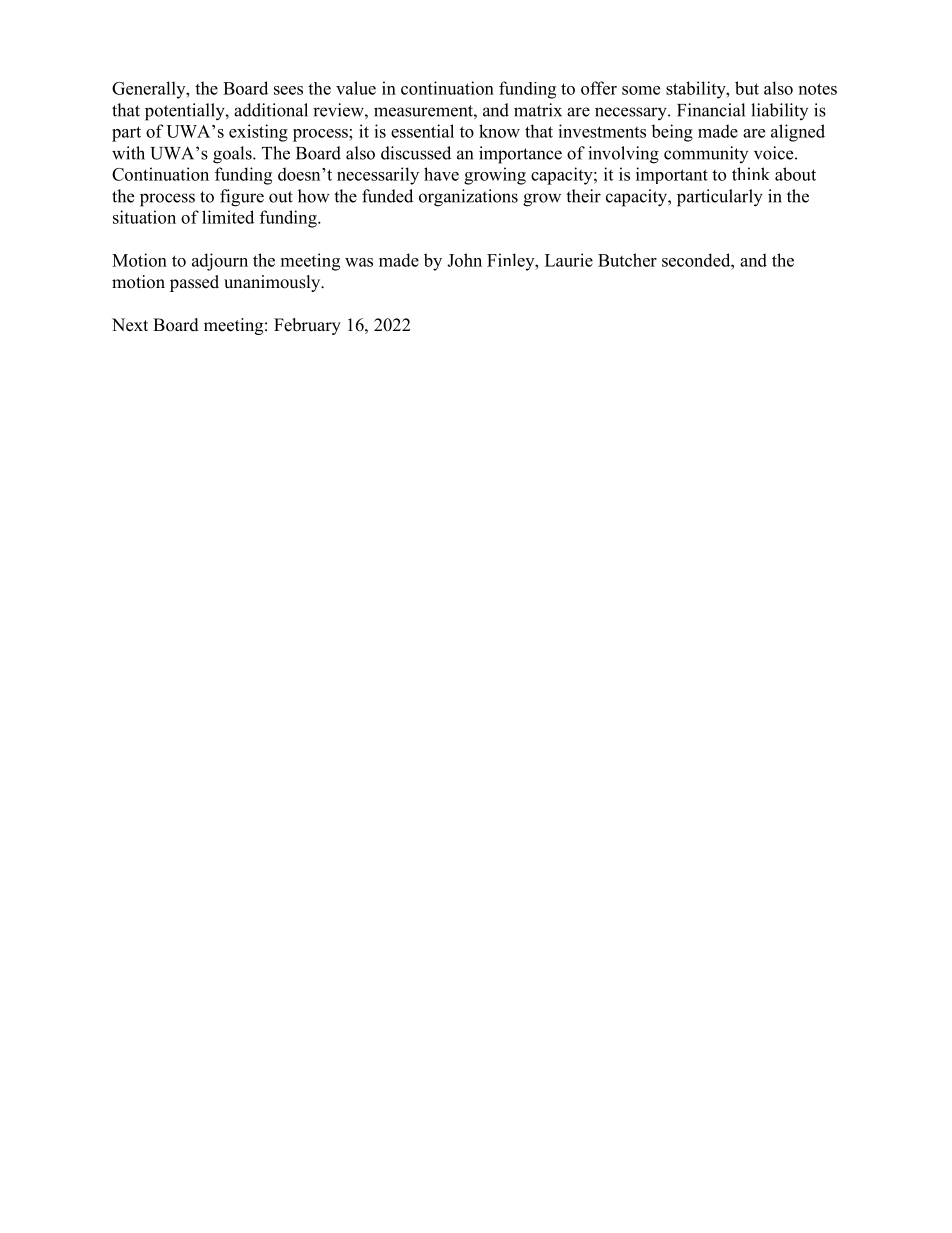 The width and height of the screenshot is (952, 1233). Describe the element at coordinates (464, 260) in the screenshot. I see `John` at that location.
